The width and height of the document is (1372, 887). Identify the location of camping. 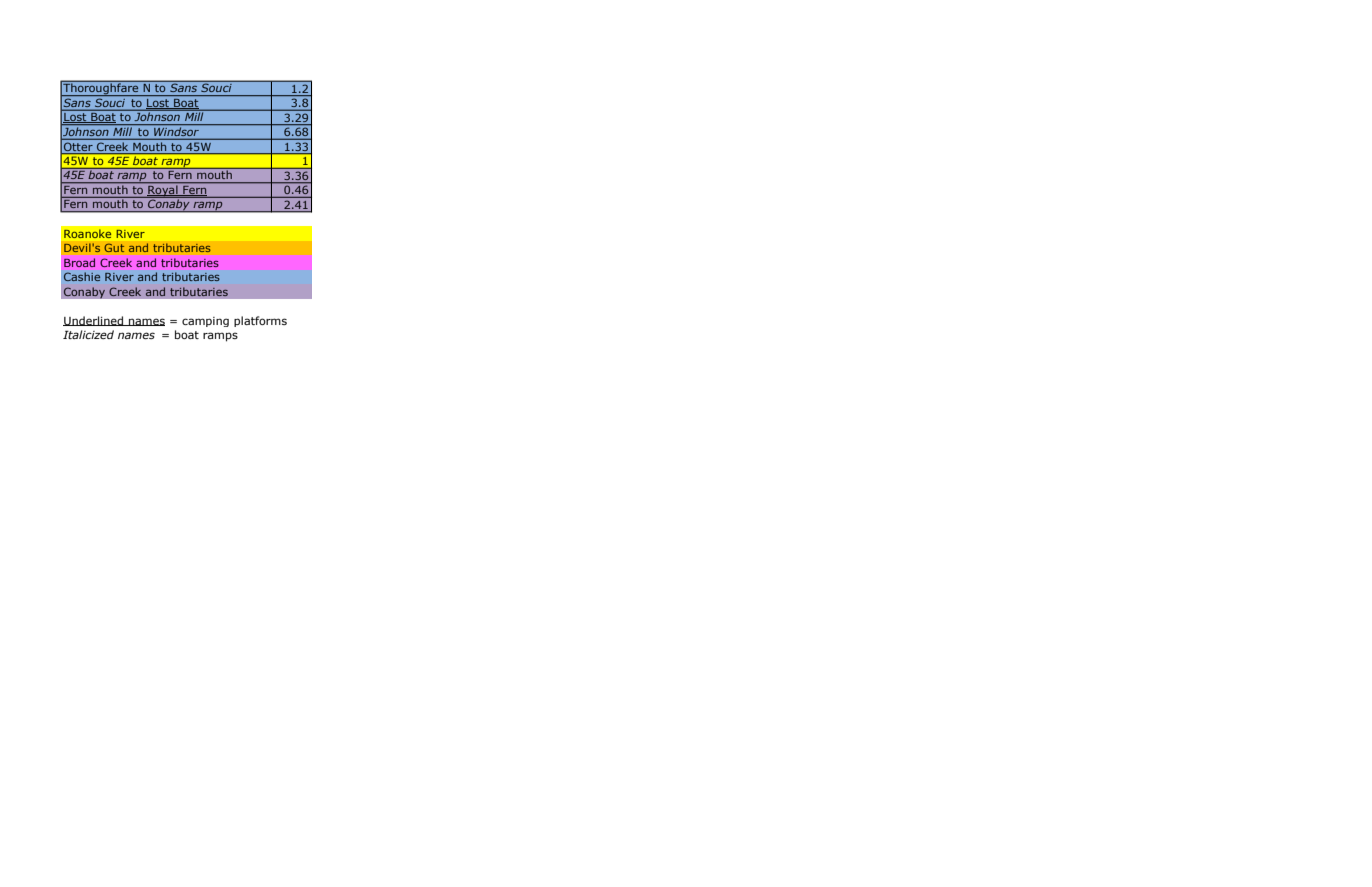
(205, 322).
